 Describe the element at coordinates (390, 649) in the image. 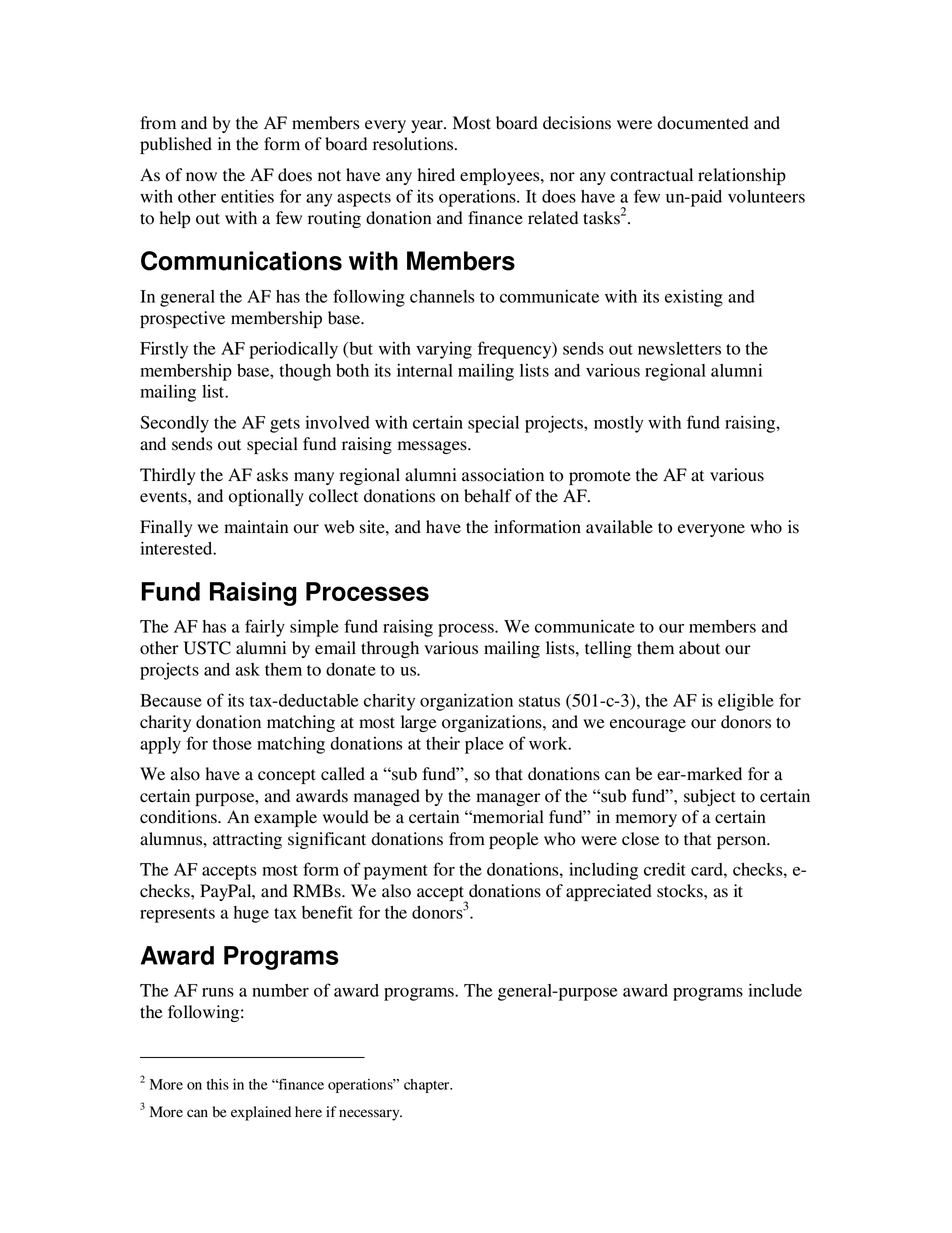

I see `through` at that location.
